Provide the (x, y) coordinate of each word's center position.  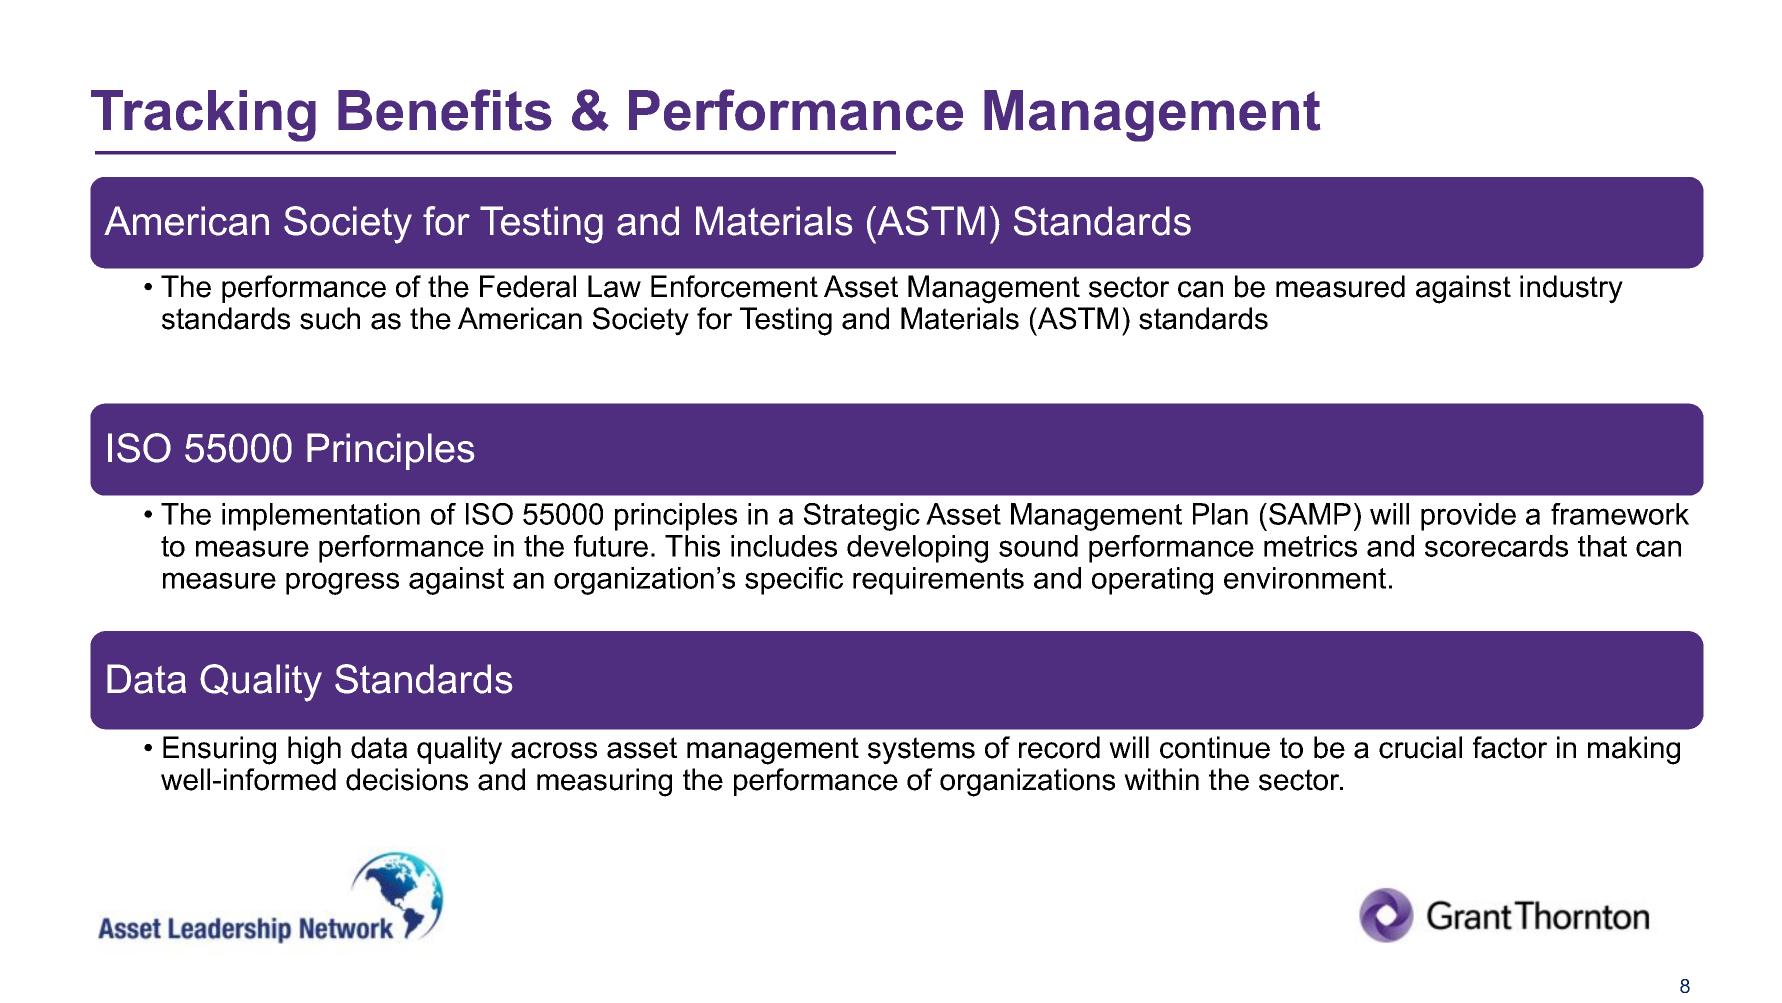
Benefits (445, 110)
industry (1571, 289)
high (314, 750)
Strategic (862, 517)
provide (1468, 517)
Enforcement (734, 286)
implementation (321, 517)
